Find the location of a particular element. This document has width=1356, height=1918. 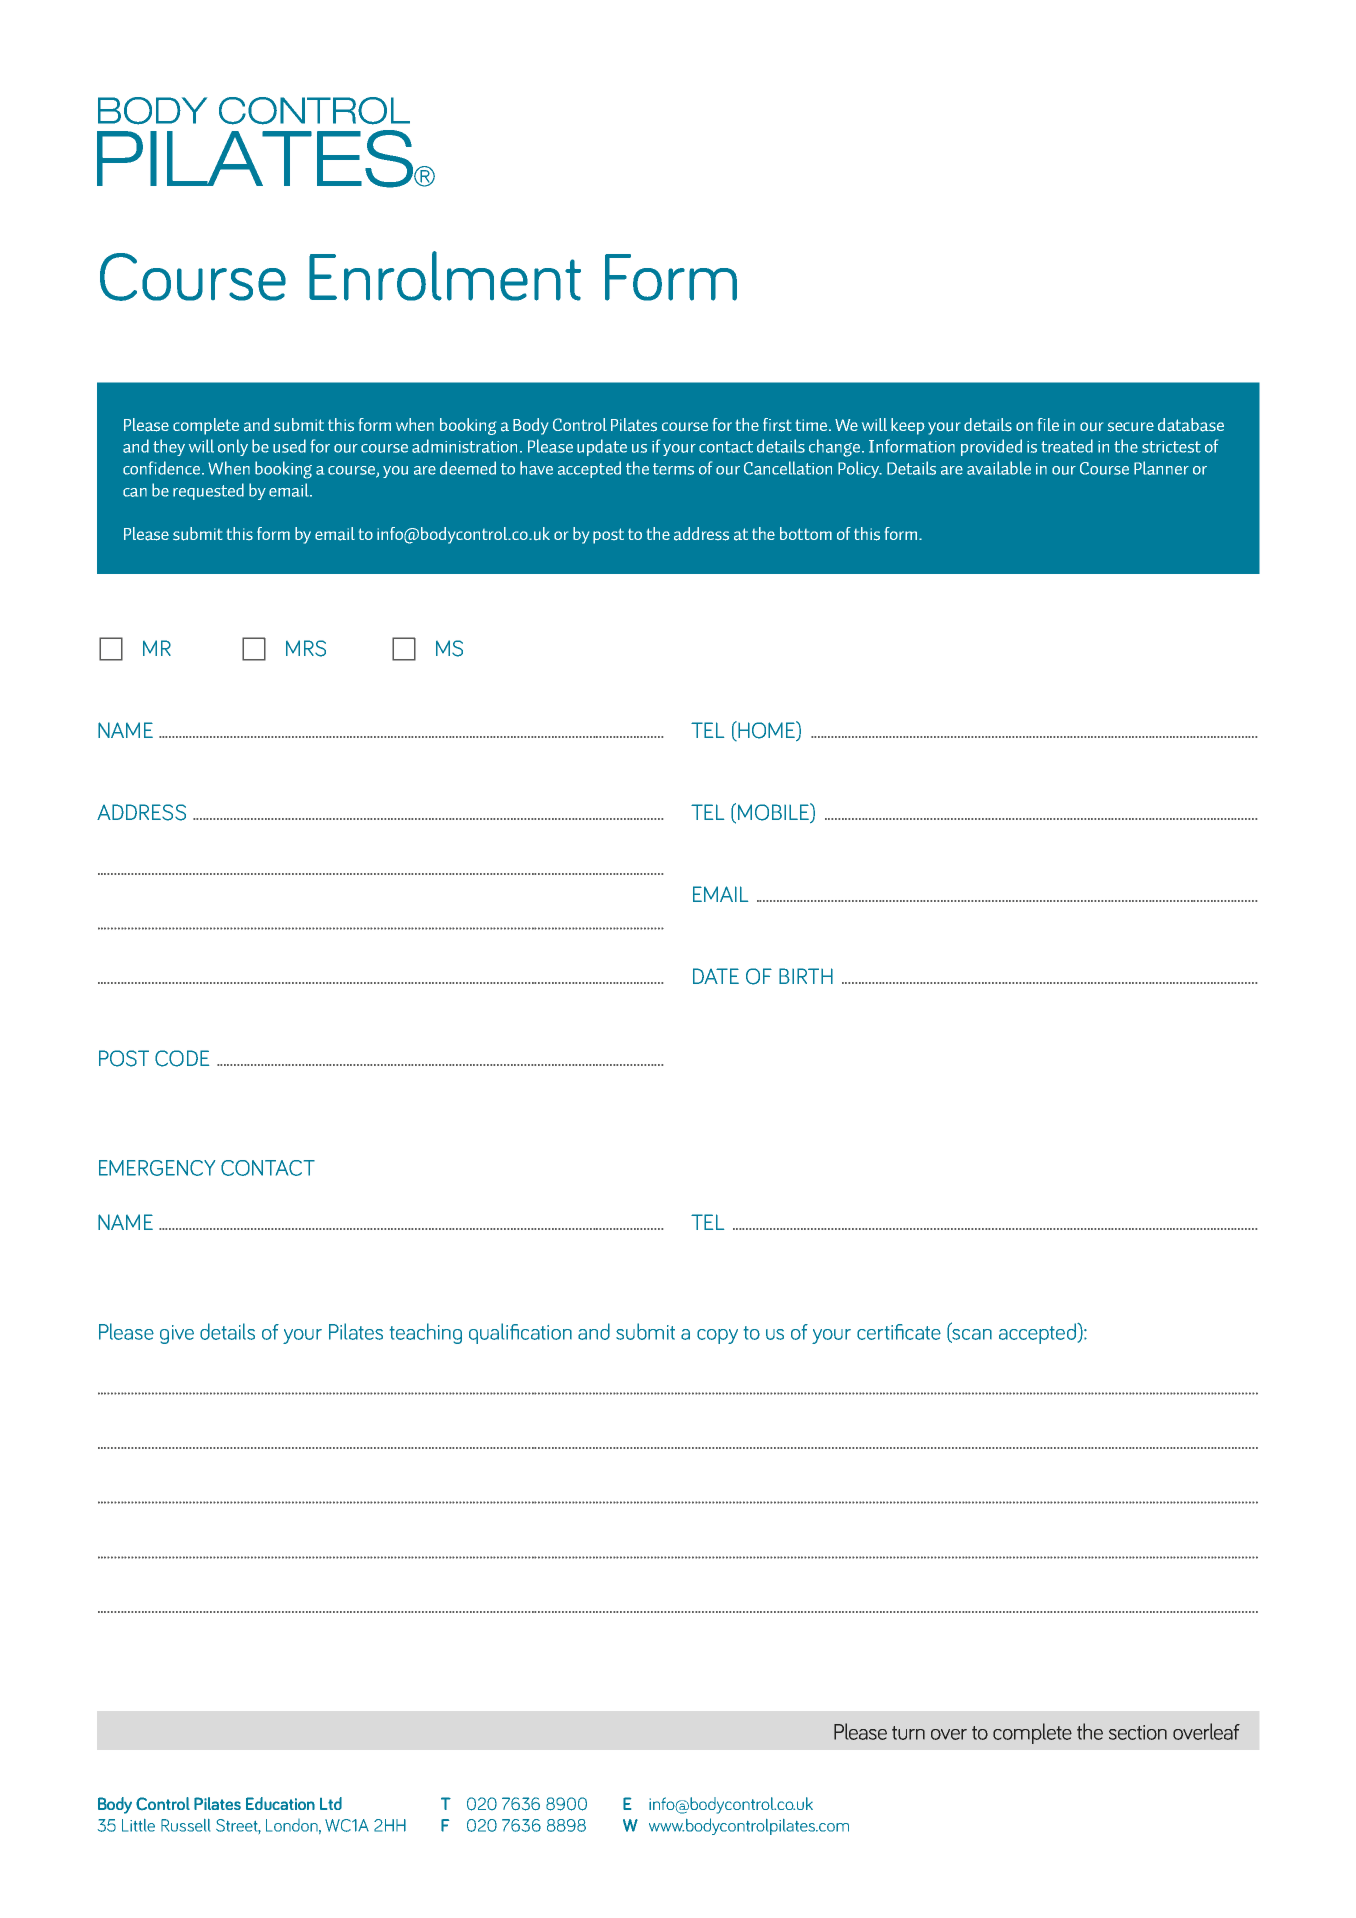

used is located at coordinates (289, 446).
